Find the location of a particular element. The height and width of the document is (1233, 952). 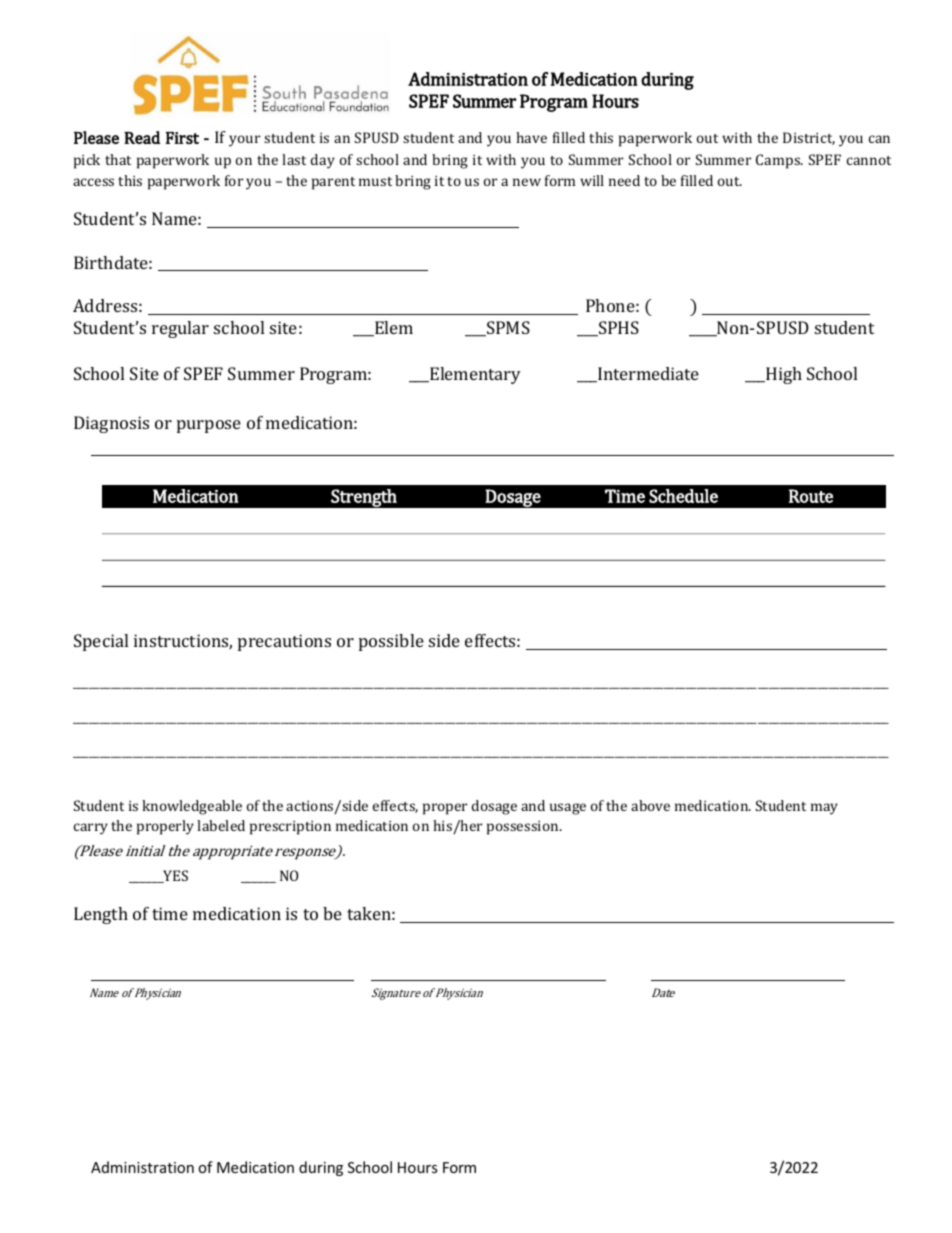

Camps is located at coordinates (779, 161).
